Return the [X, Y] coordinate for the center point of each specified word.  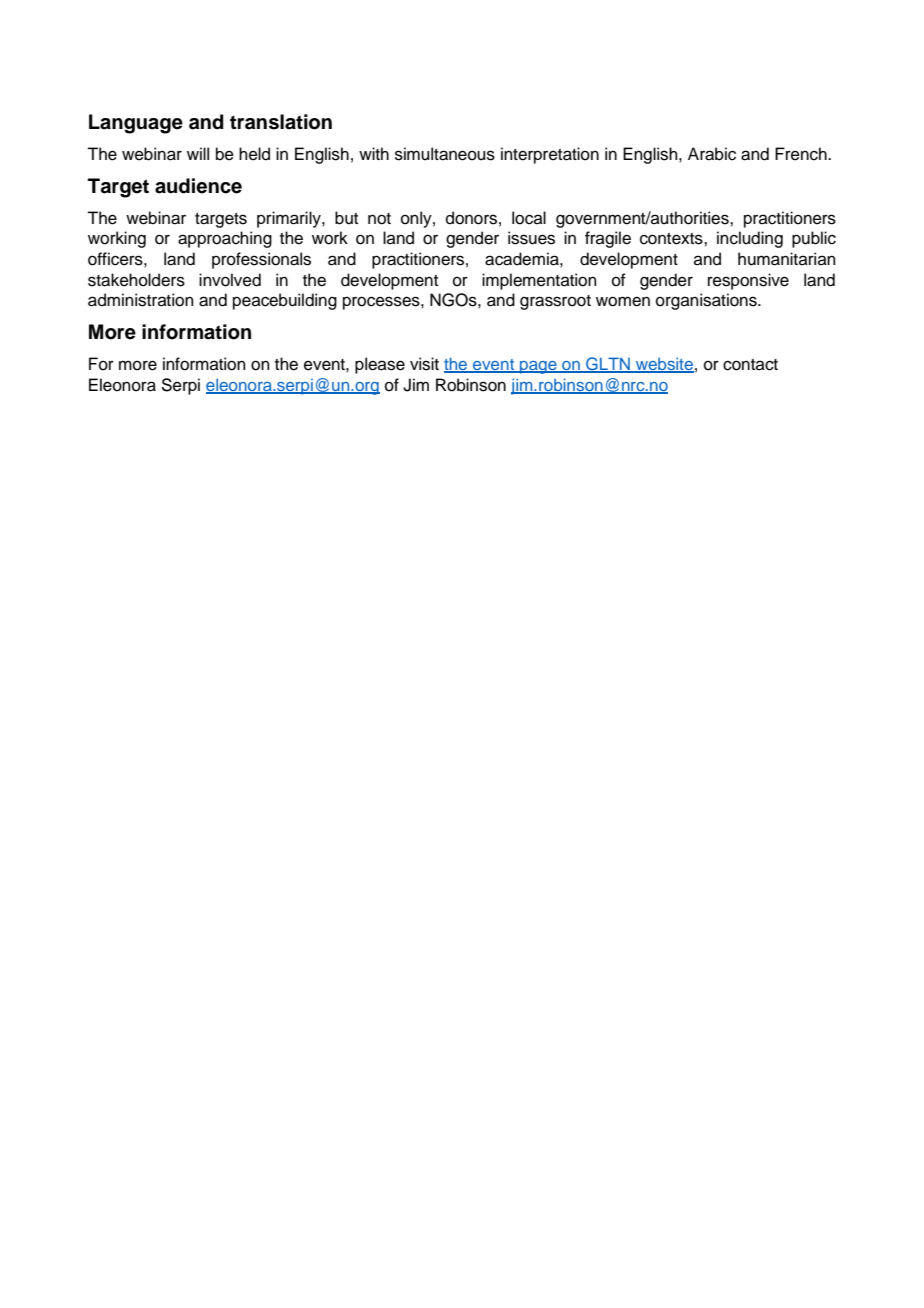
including [750, 239]
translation [281, 122]
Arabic [712, 154]
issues [531, 238]
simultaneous [445, 154]
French [802, 154]
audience [198, 186]
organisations [707, 301]
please [380, 365]
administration [141, 300]
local [529, 218]
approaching [225, 239]
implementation [539, 281]
